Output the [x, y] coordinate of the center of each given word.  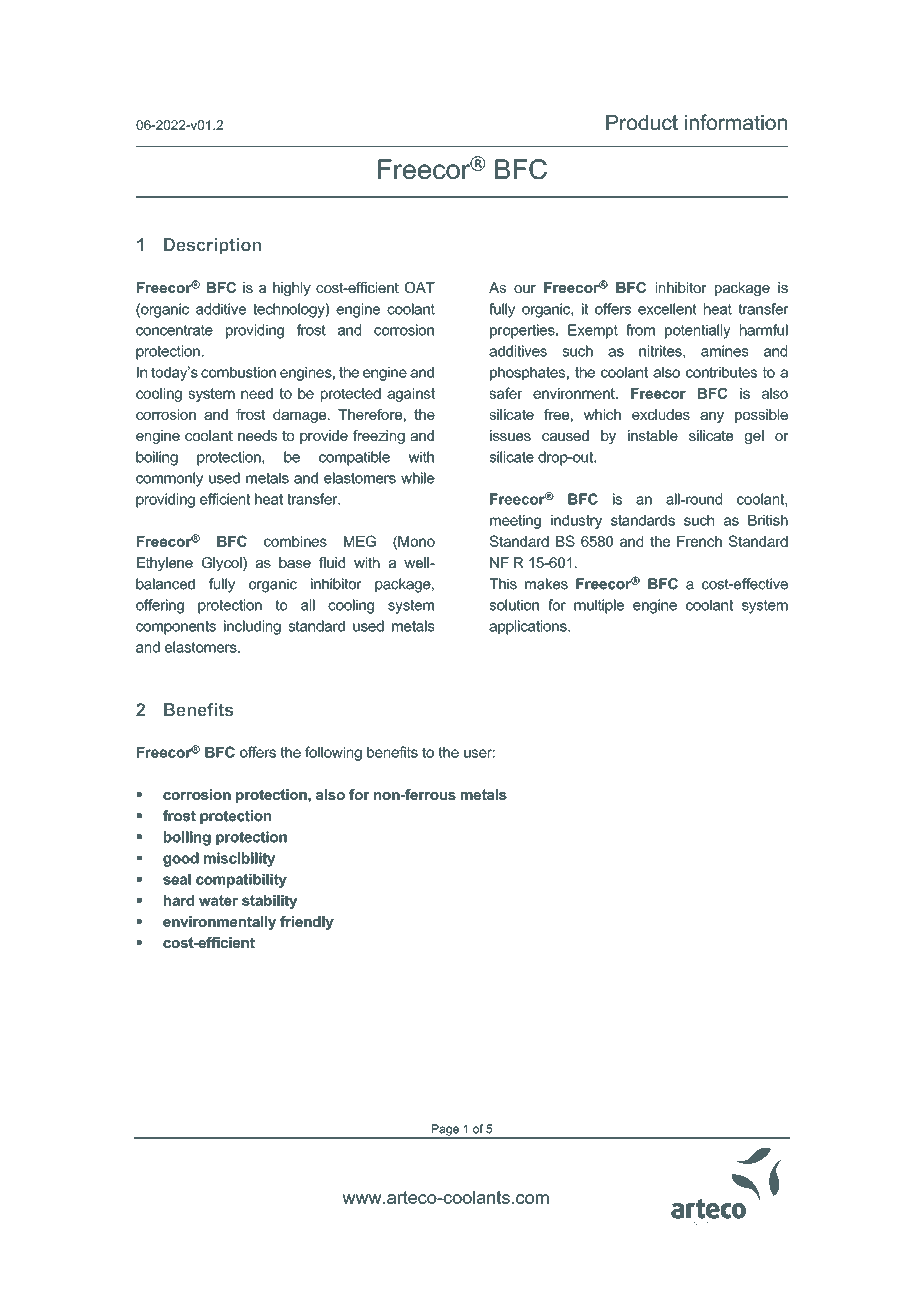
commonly [169, 479]
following [333, 753]
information [736, 122]
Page [445, 1131]
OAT [420, 287]
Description [212, 246]
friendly [307, 923]
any [712, 417]
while [418, 478]
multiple [599, 606]
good [181, 859]
